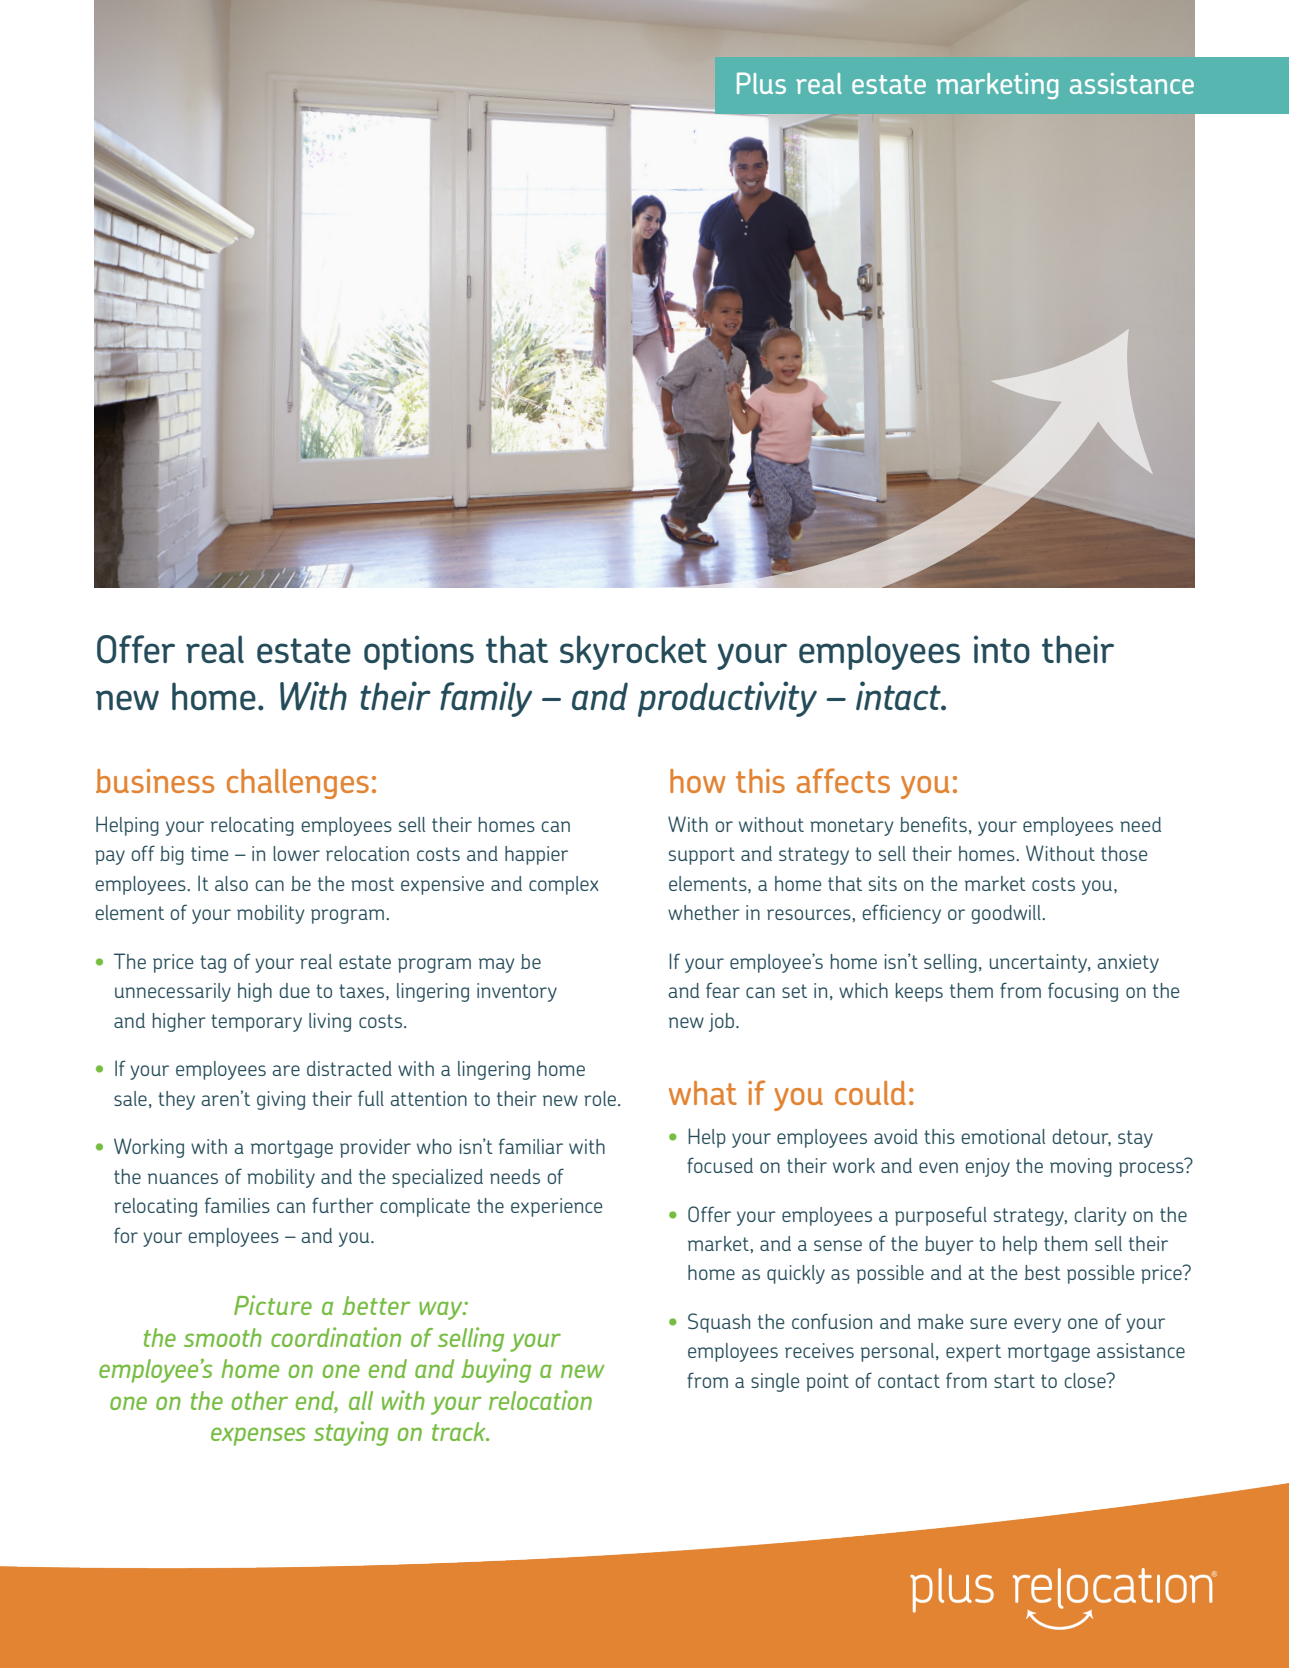  I want to click on productivity, so click(727, 699).
